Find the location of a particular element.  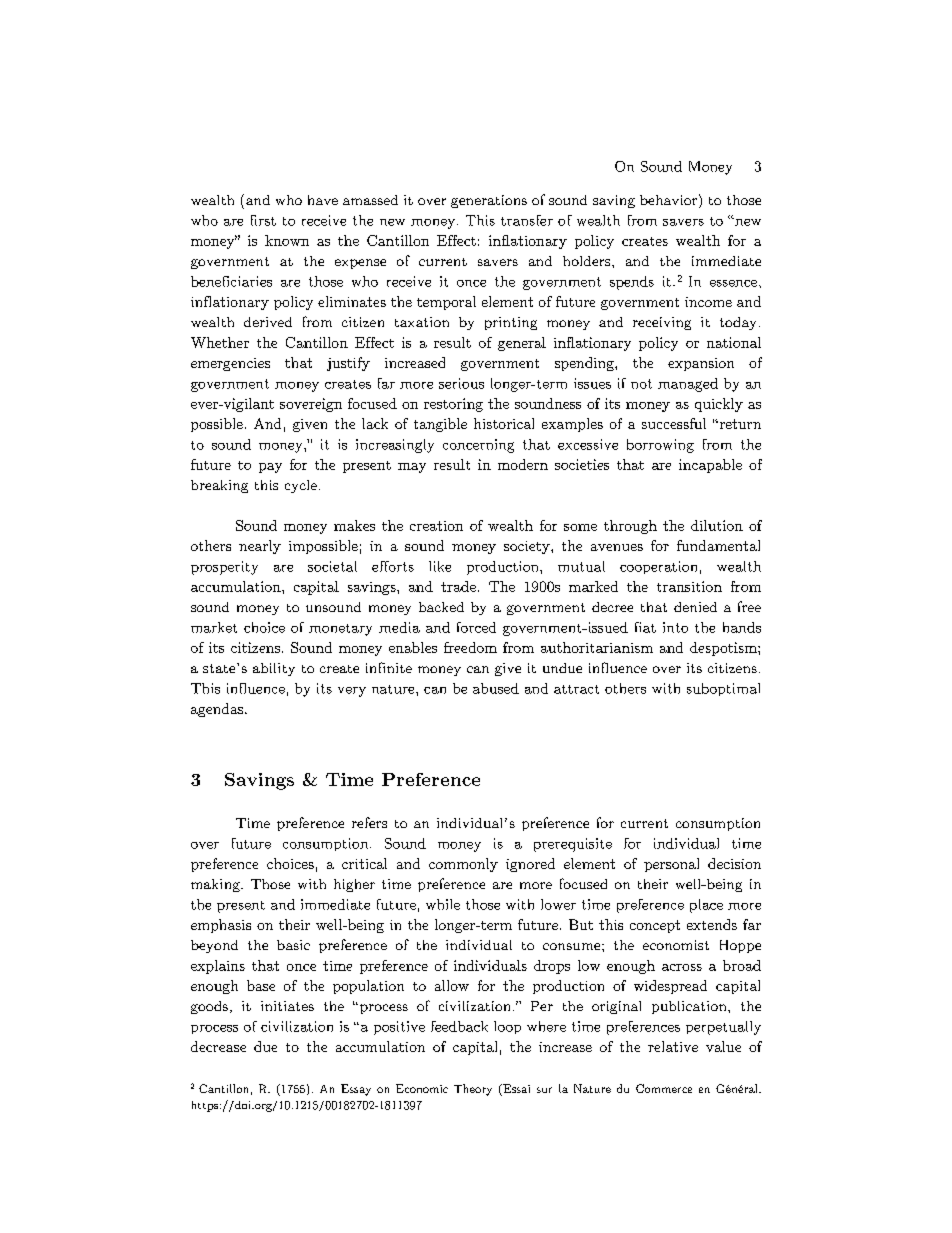

Theory is located at coordinates (473, 1090).
